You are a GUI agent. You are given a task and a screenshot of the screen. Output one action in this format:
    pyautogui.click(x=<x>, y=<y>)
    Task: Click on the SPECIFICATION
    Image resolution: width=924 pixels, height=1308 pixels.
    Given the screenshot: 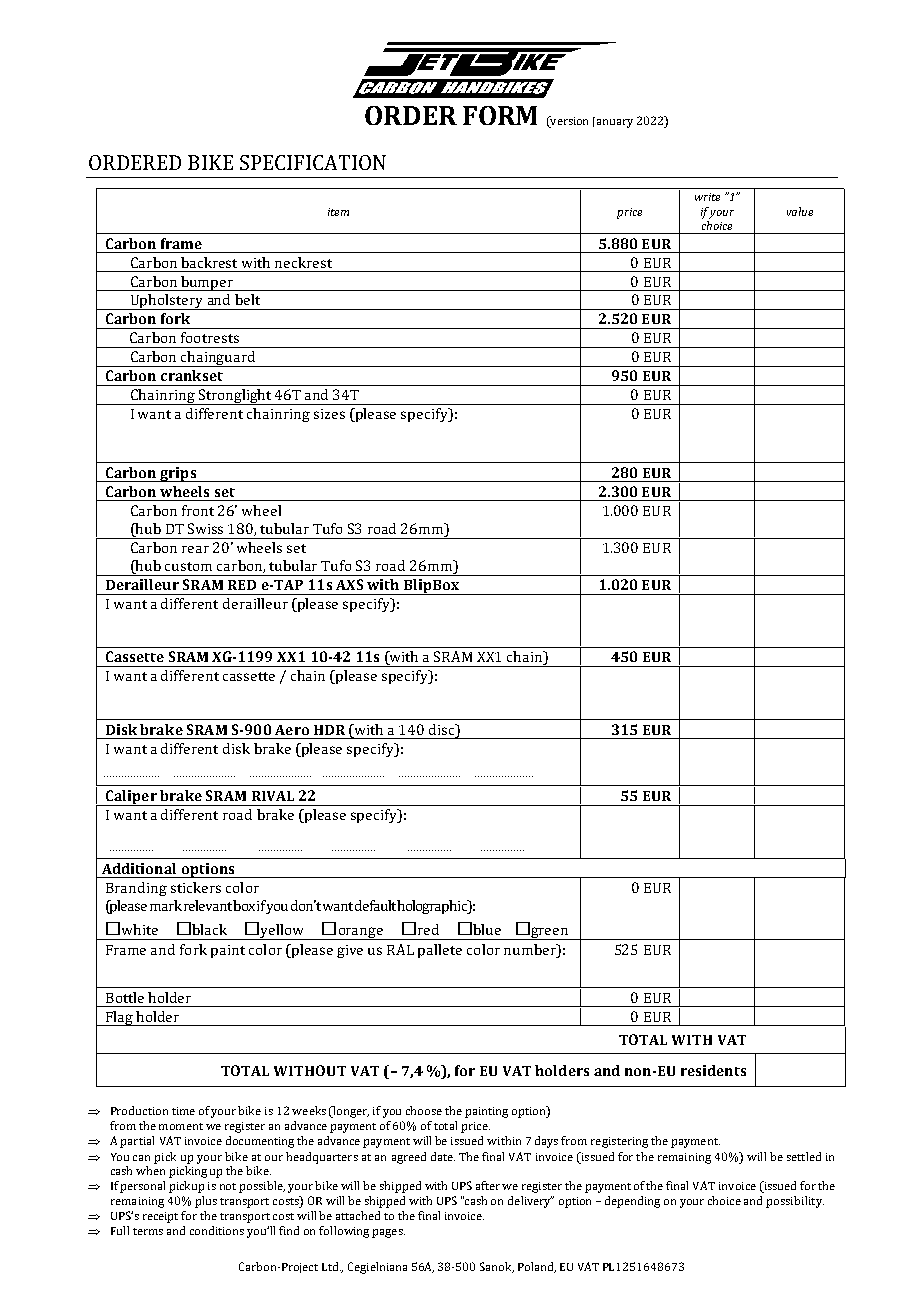 What is the action you would take?
    pyautogui.click(x=313, y=162)
